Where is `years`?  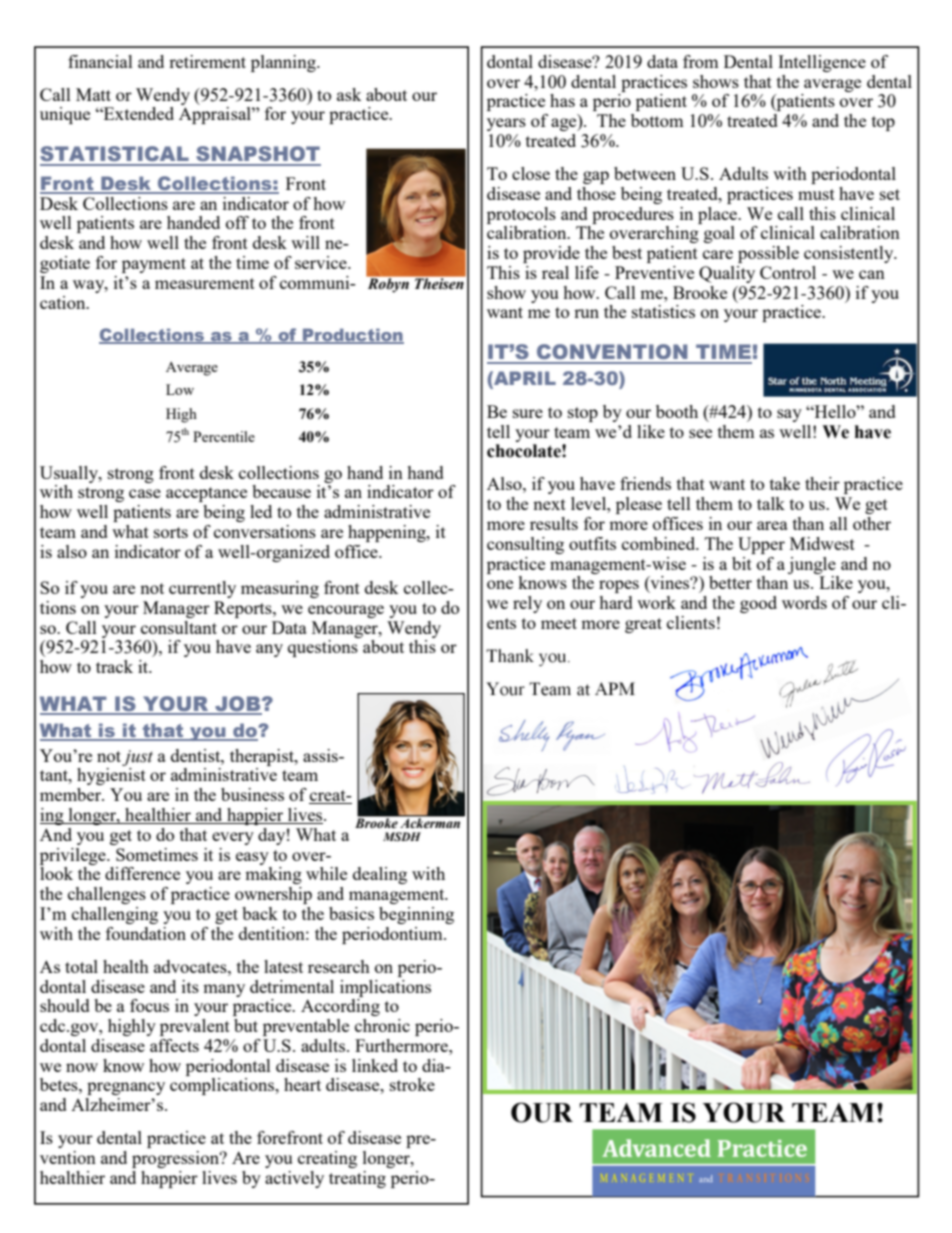 years is located at coordinates (506, 124).
